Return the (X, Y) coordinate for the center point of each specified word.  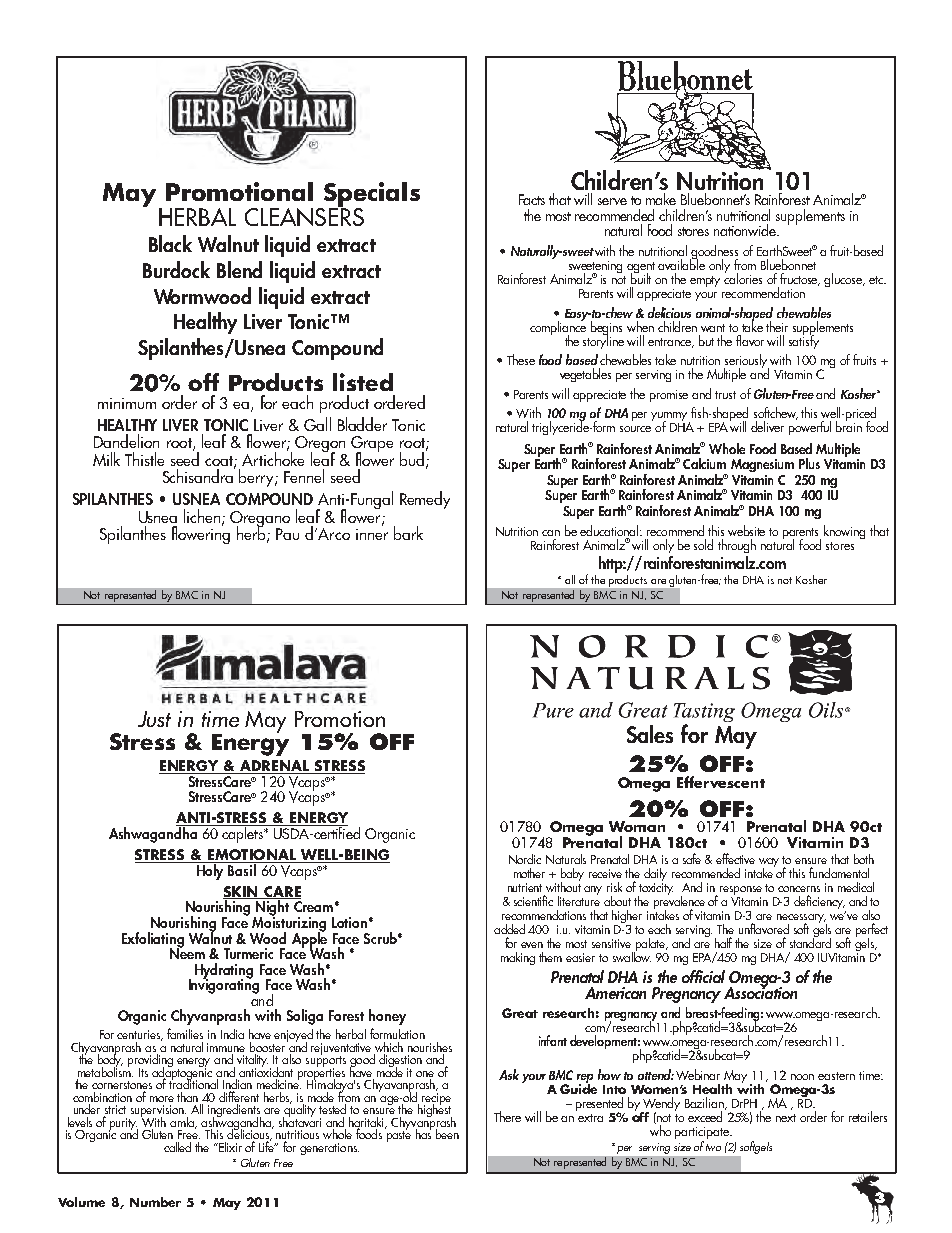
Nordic (525, 859)
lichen (203, 517)
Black (170, 243)
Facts (532, 199)
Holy (210, 871)
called (178, 1145)
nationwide (746, 230)
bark (408, 533)
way (769, 864)
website (746, 530)
